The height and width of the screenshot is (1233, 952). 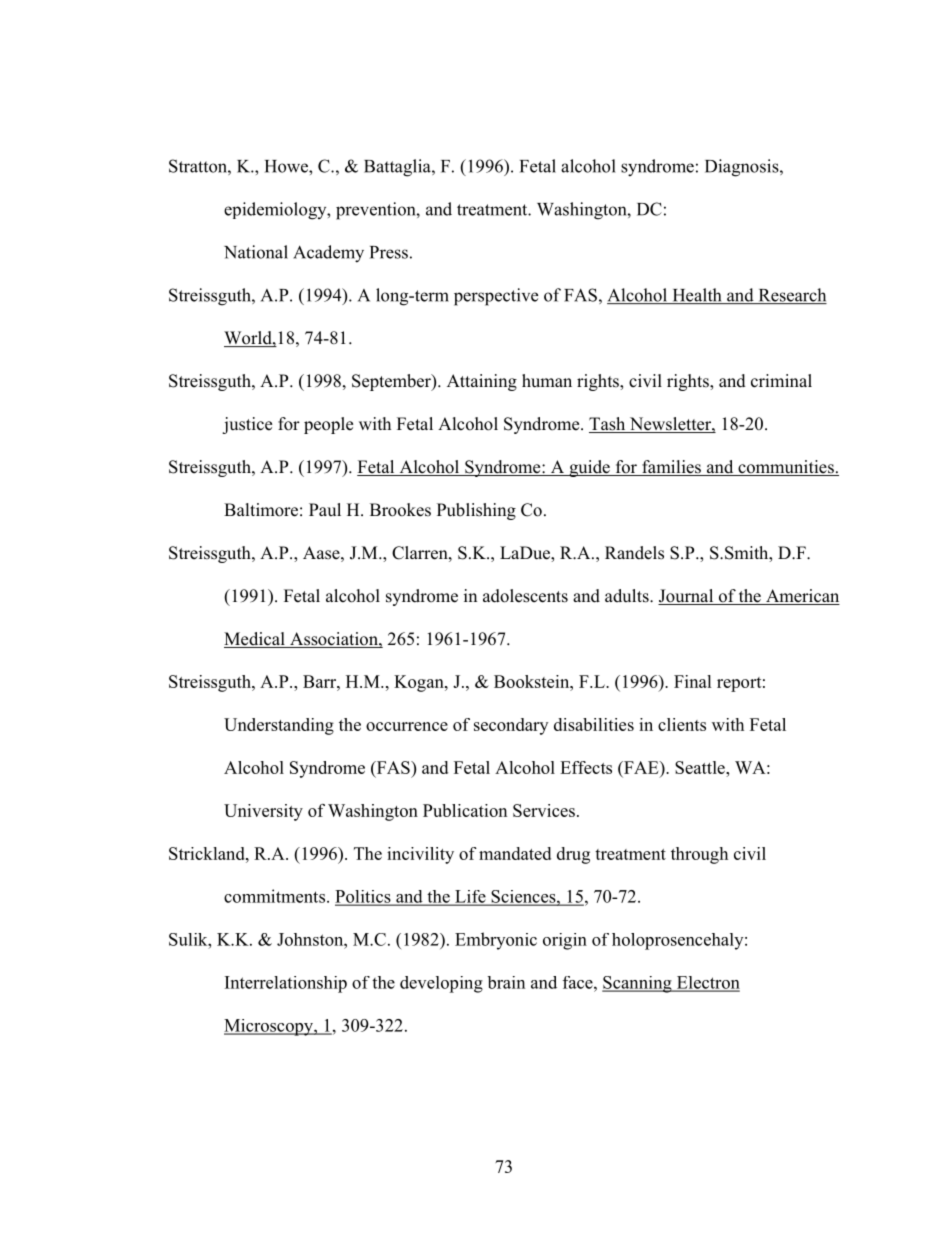 What do you see at coordinates (589, 468) in the screenshot?
I see `guide` at bounding box center [589, 468].
